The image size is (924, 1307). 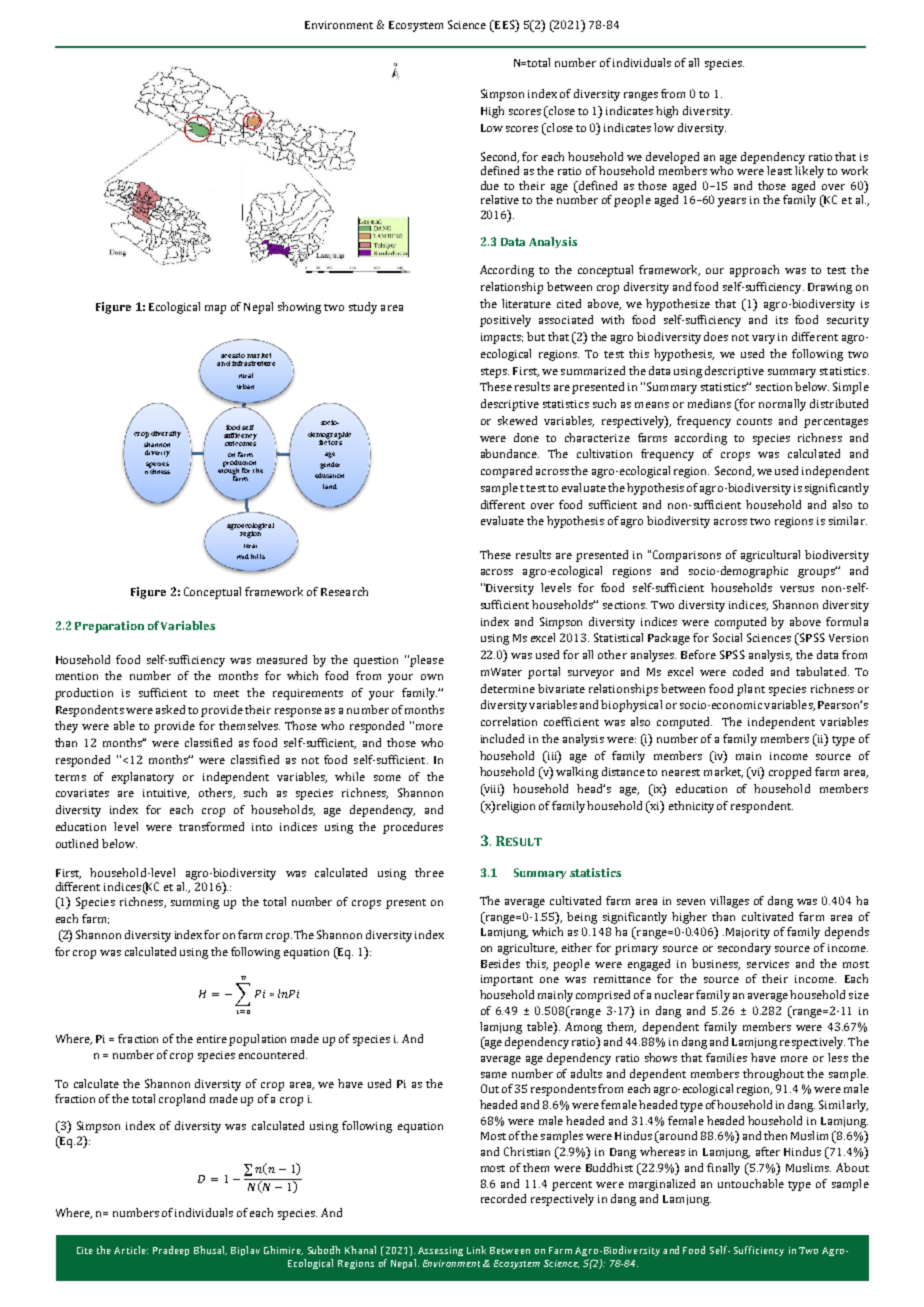 I want to click on Besides, so click(x=500, y=963).
